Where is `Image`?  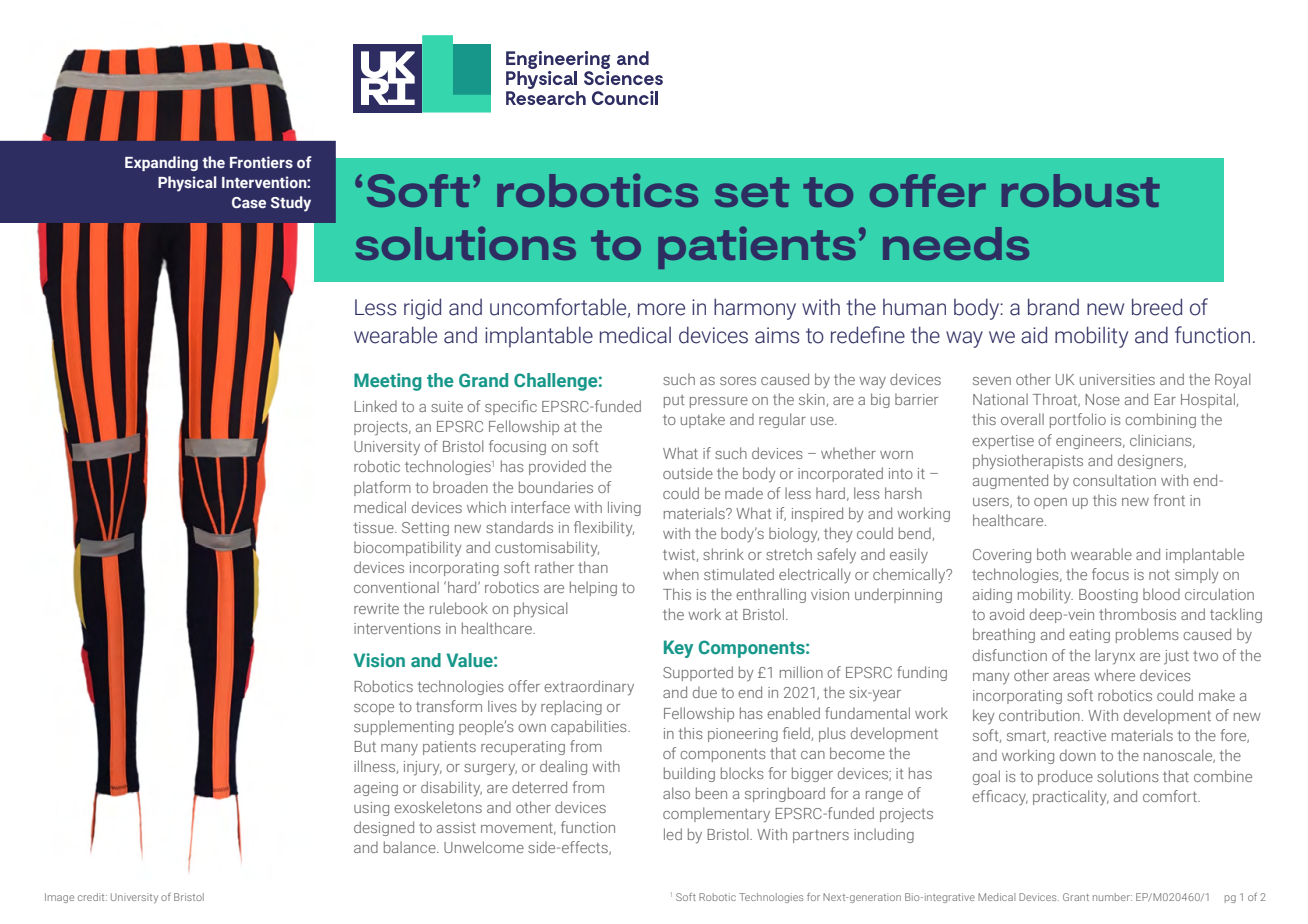
Image is located at coordinates (59, 898).
